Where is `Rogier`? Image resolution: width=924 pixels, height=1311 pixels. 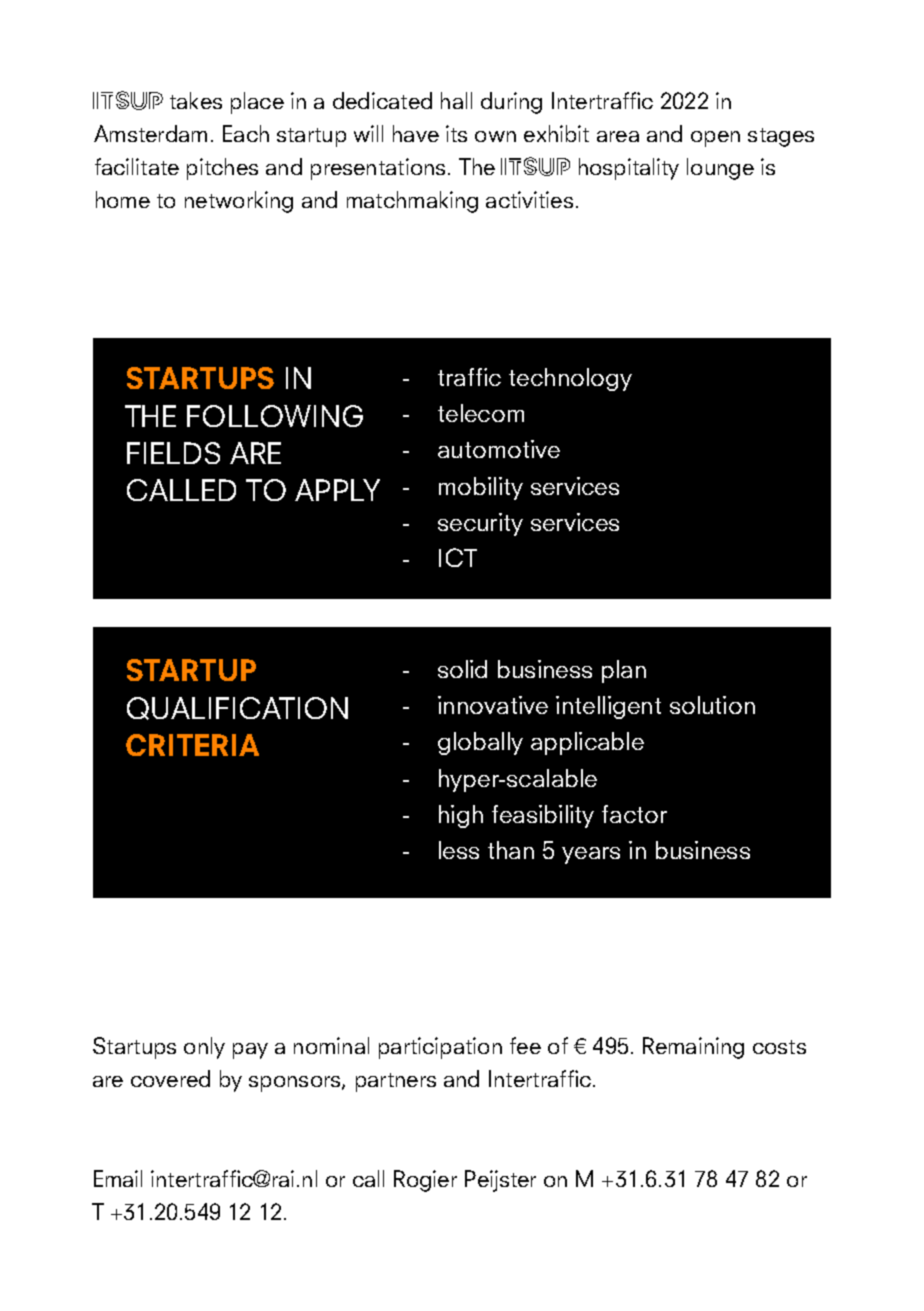 Rogier is located at coordinates (425, 1181).
